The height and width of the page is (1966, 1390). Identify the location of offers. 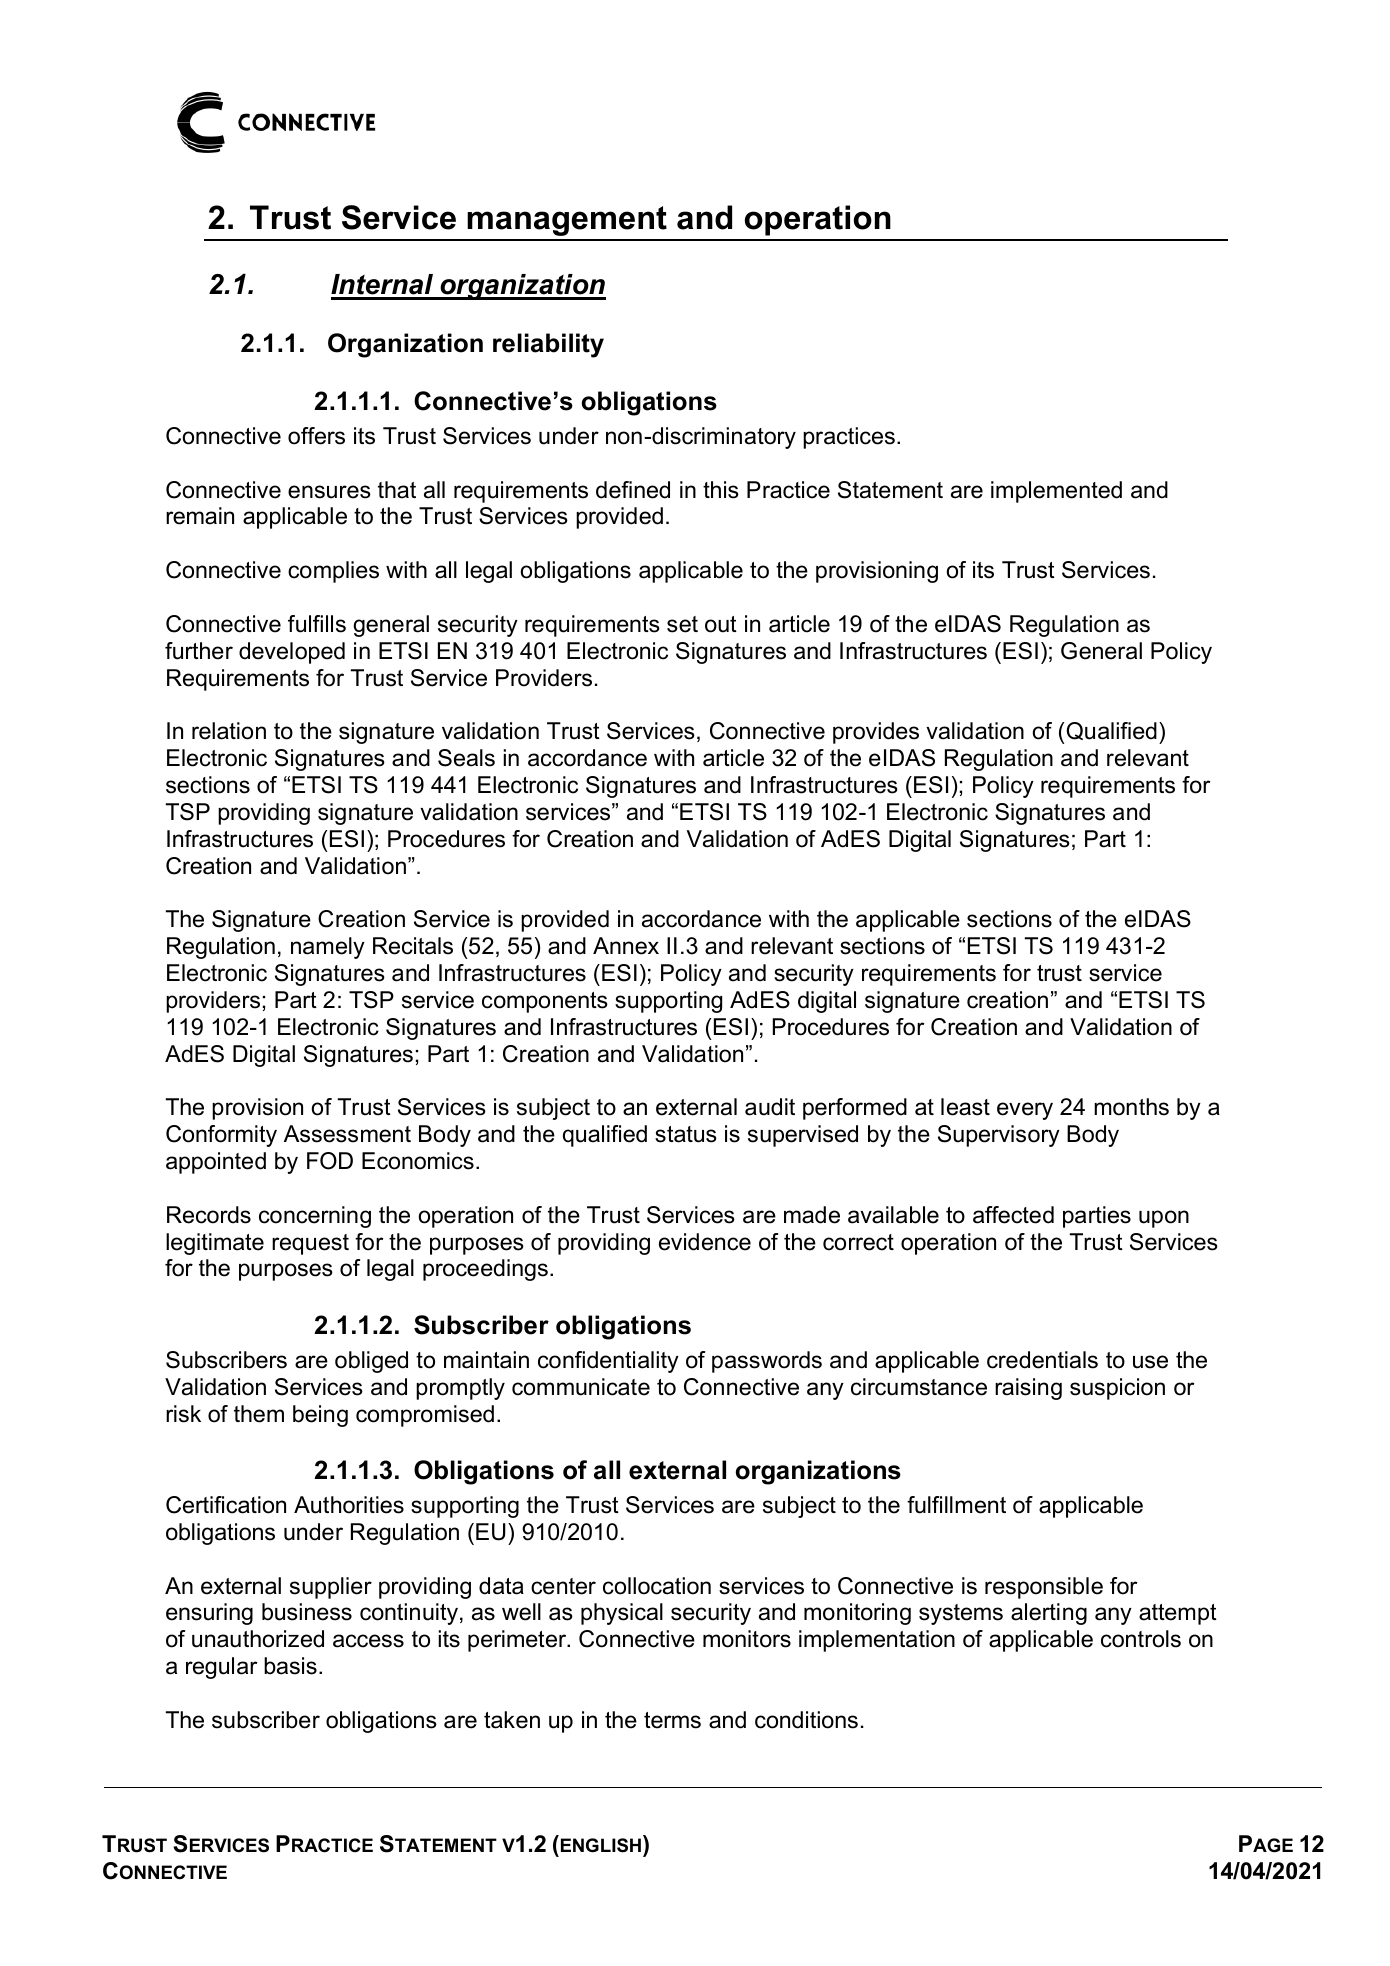
(316, 436).
